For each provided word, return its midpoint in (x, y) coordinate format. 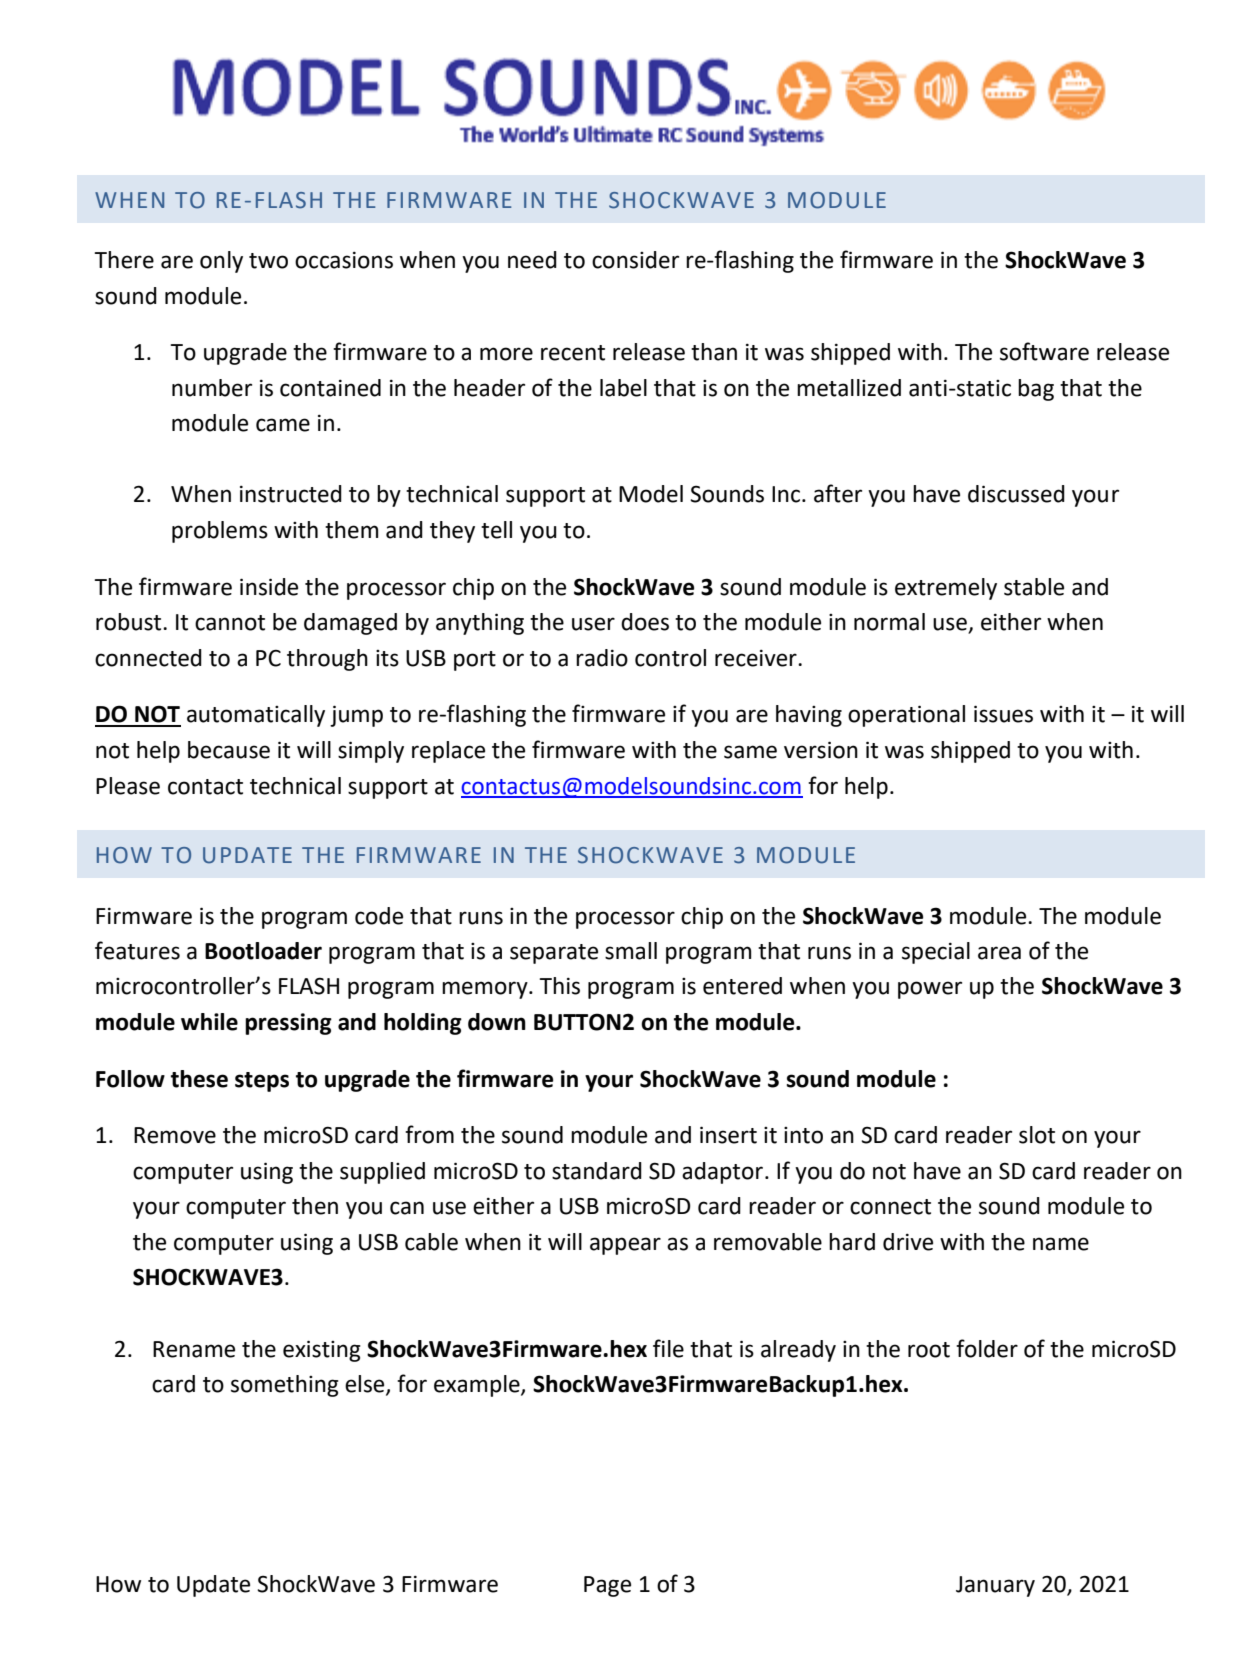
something (285, 1386)
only (221, 262)
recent (573, 353)
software (1044, 351)
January (995, 1586)
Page (607, 1586)
